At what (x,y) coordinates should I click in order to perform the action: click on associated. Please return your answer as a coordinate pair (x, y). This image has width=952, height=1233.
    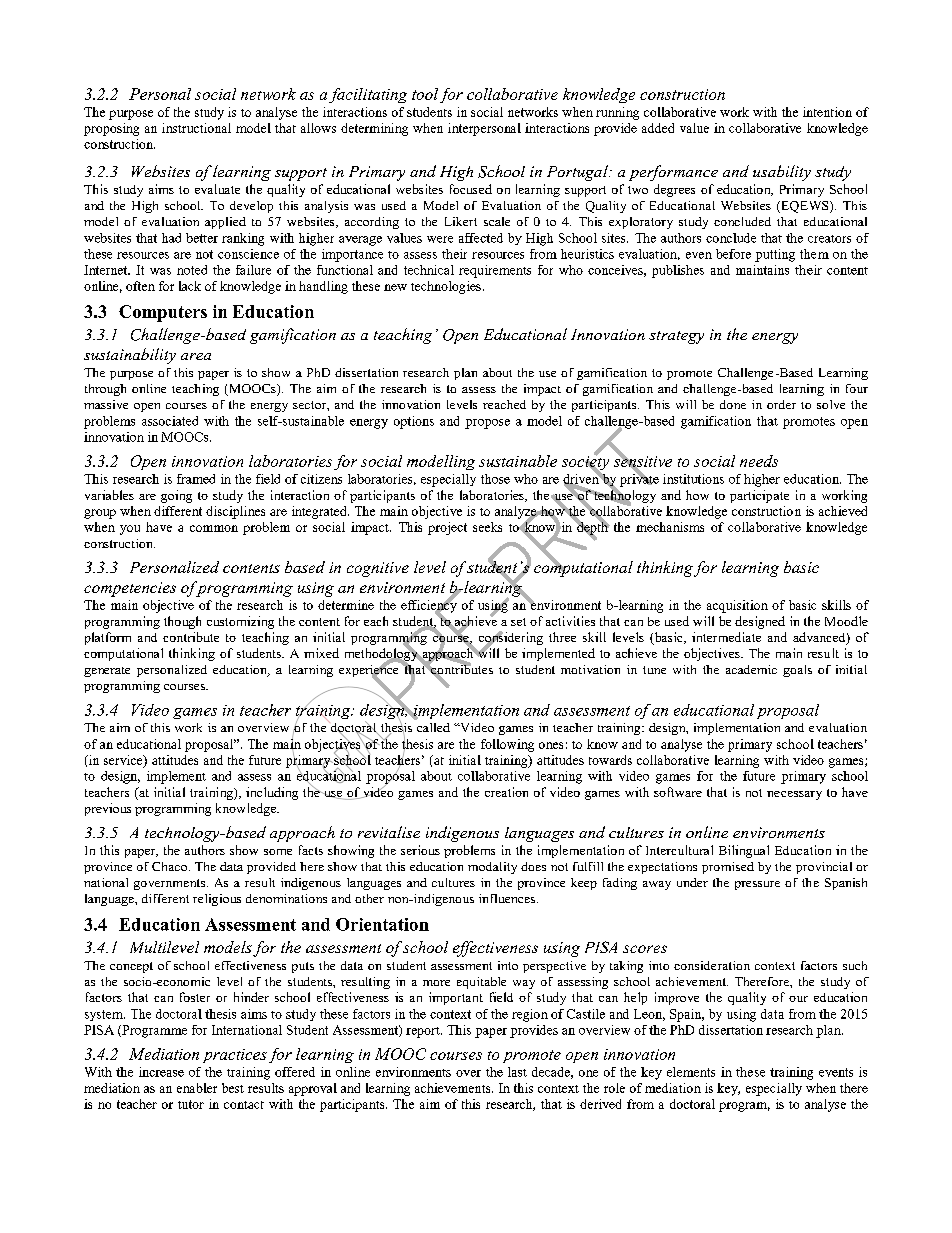
    Looking at the image, I should click on (170, 421).
